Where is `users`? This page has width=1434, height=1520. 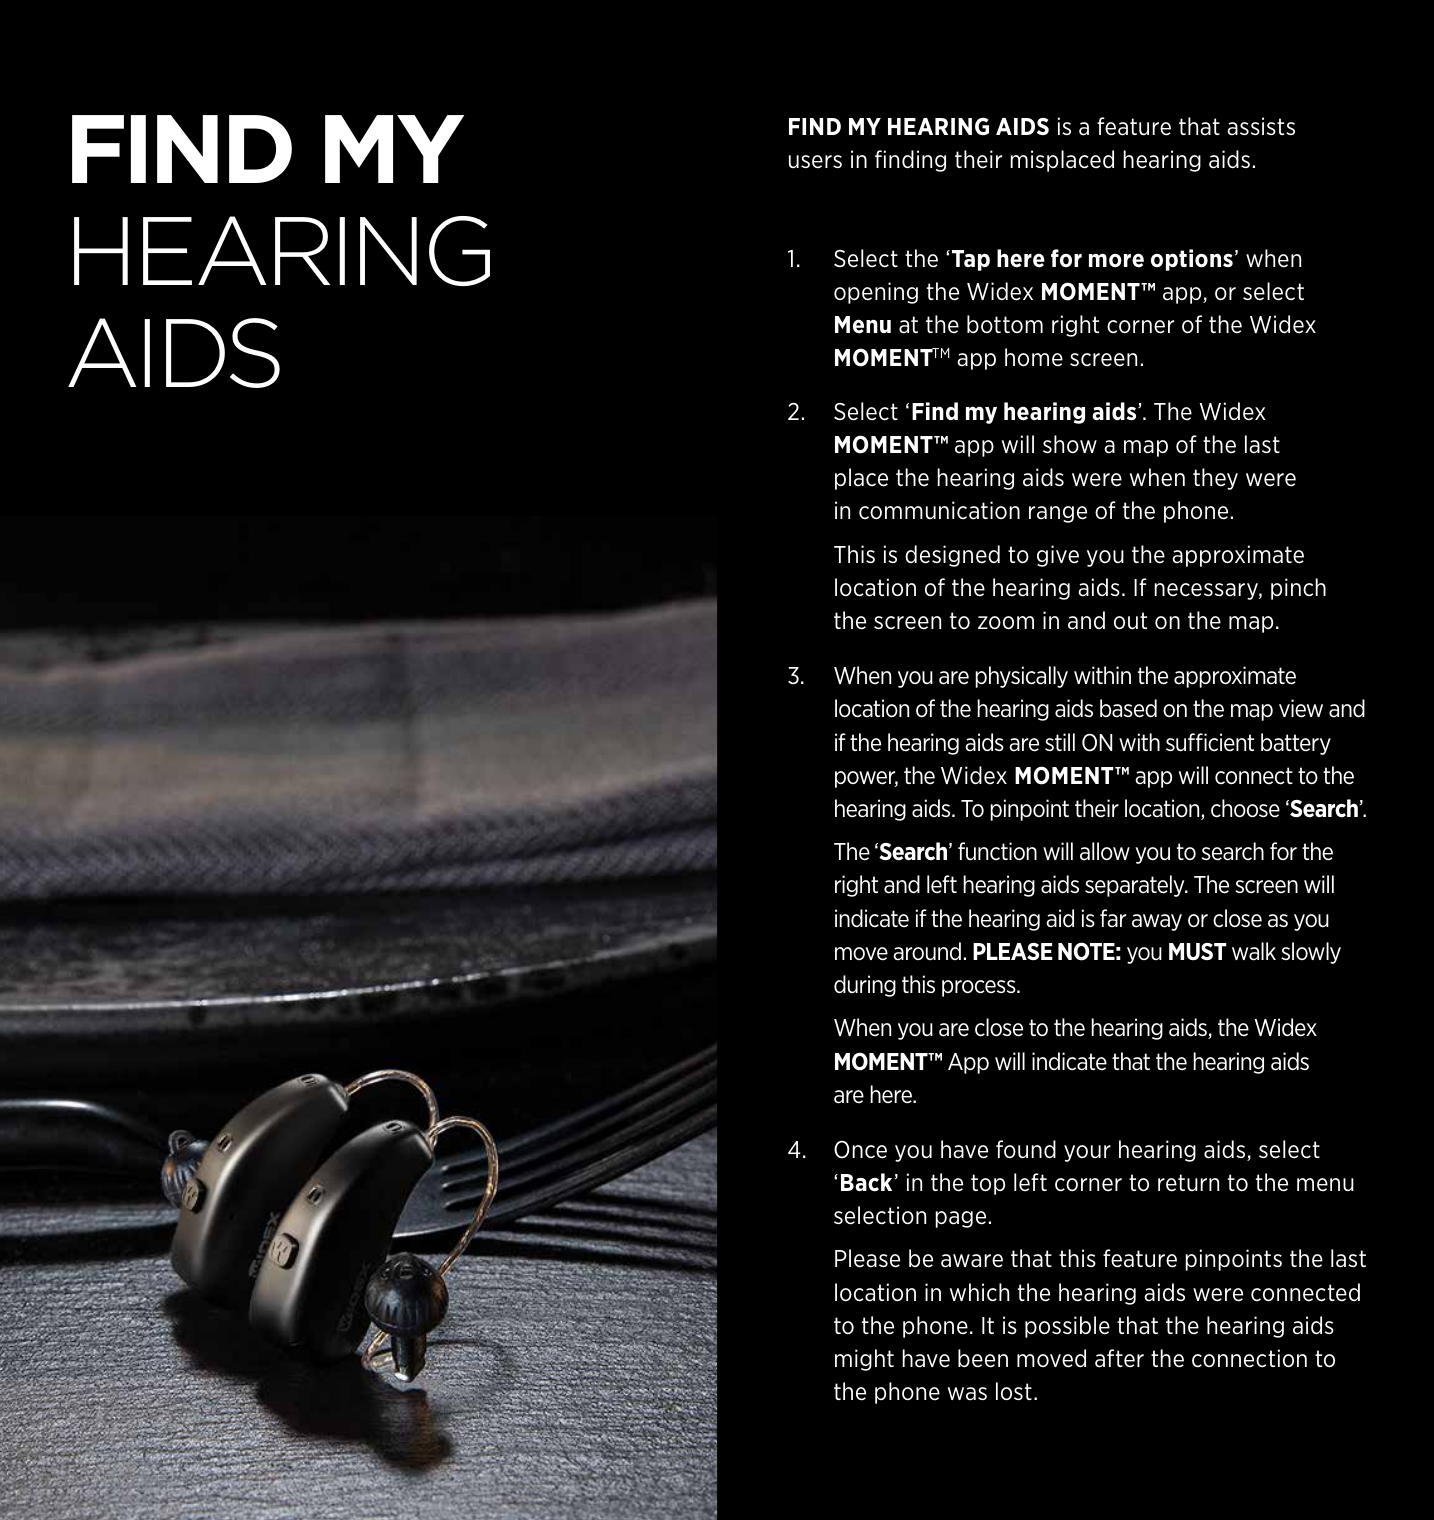
users is located at coordinates (815, 162).
